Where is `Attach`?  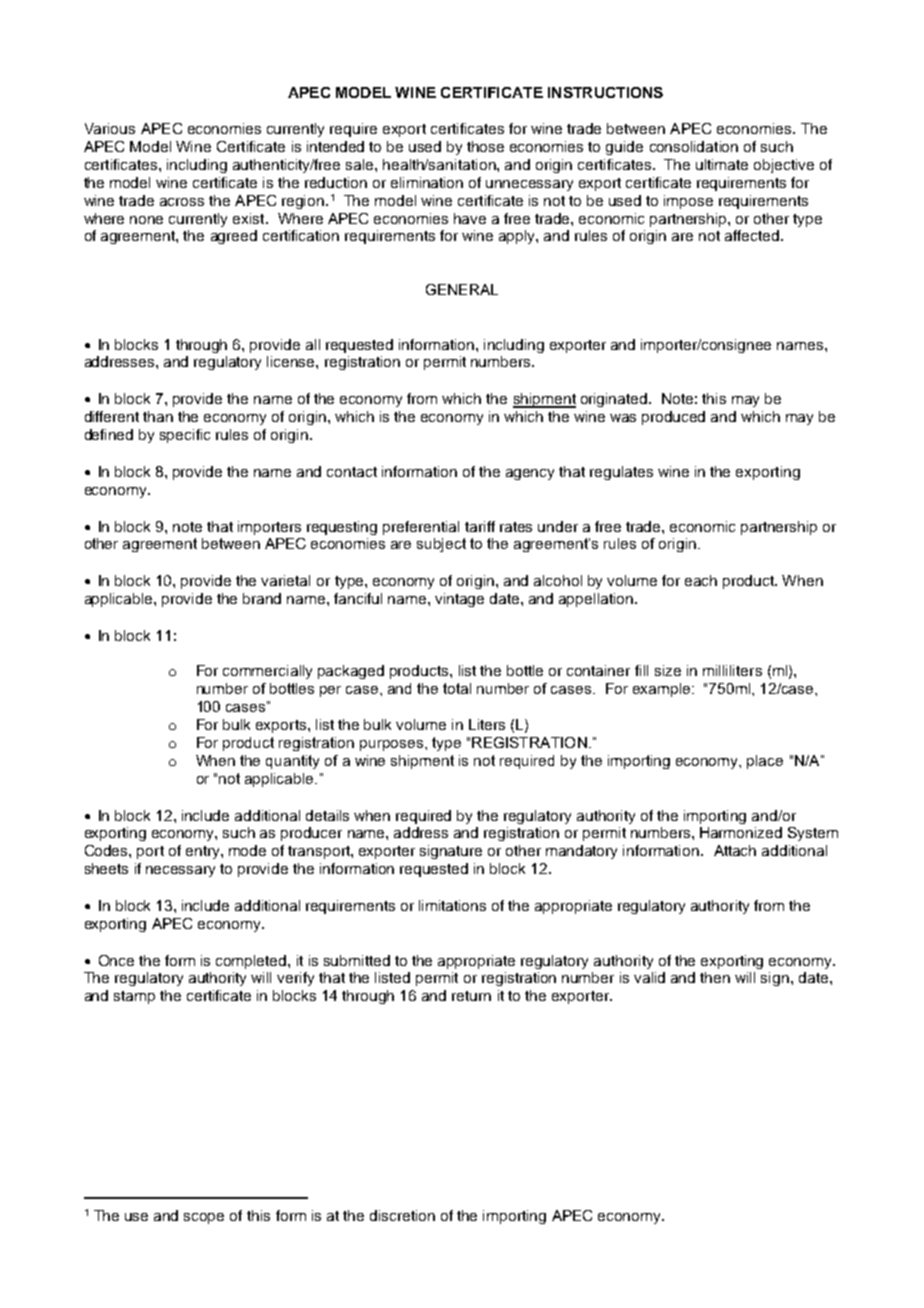 Attach is located at coordinates (735, 850).
